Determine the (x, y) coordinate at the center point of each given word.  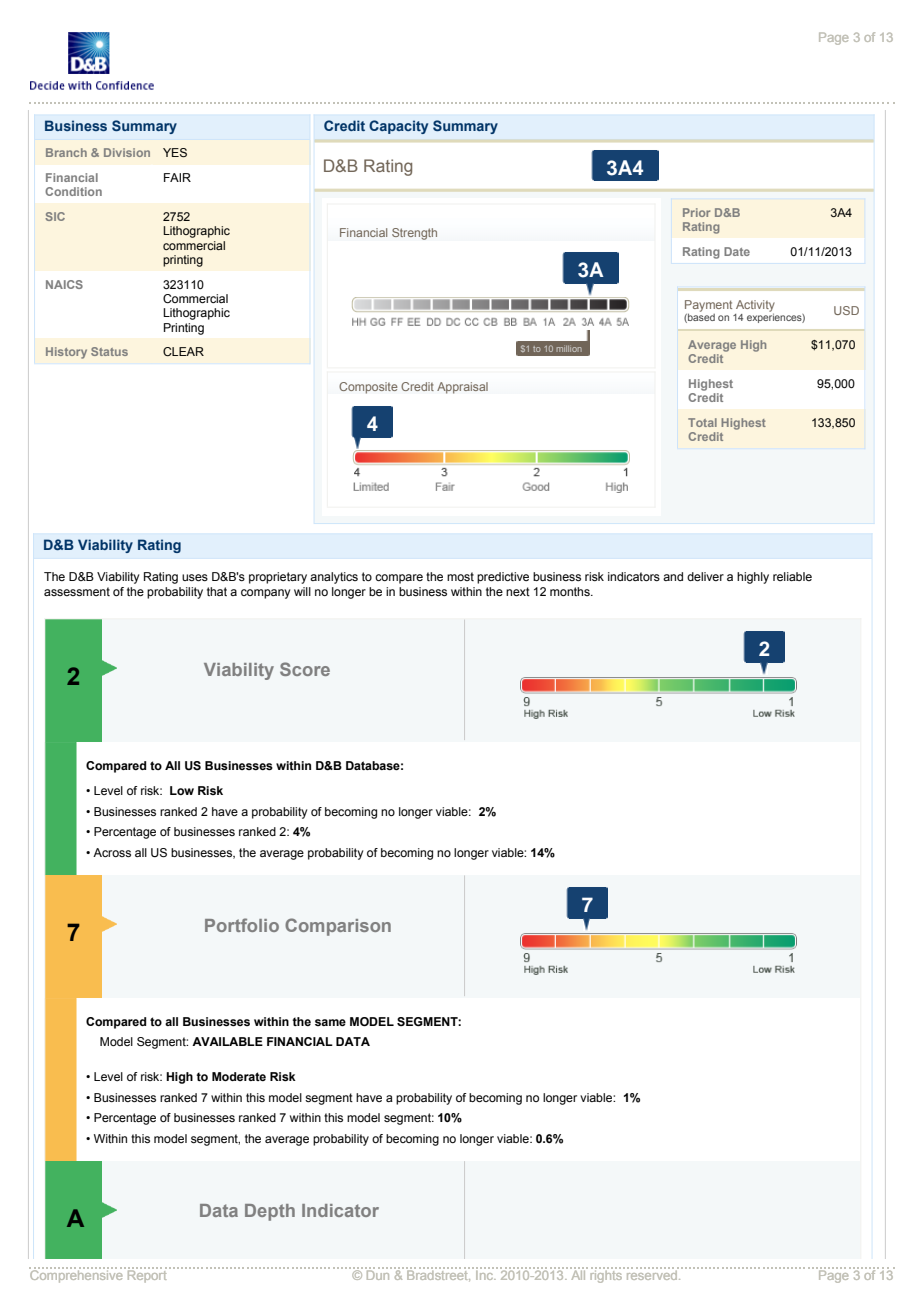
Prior (696, 212)
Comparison (338, 927)
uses (195, 577)
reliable (792, 576)
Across (112, 852)
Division (127, 152)
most (460, 576)
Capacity (398, 127)
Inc (485, 1274)
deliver (705, 576)
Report (146, 1275)
